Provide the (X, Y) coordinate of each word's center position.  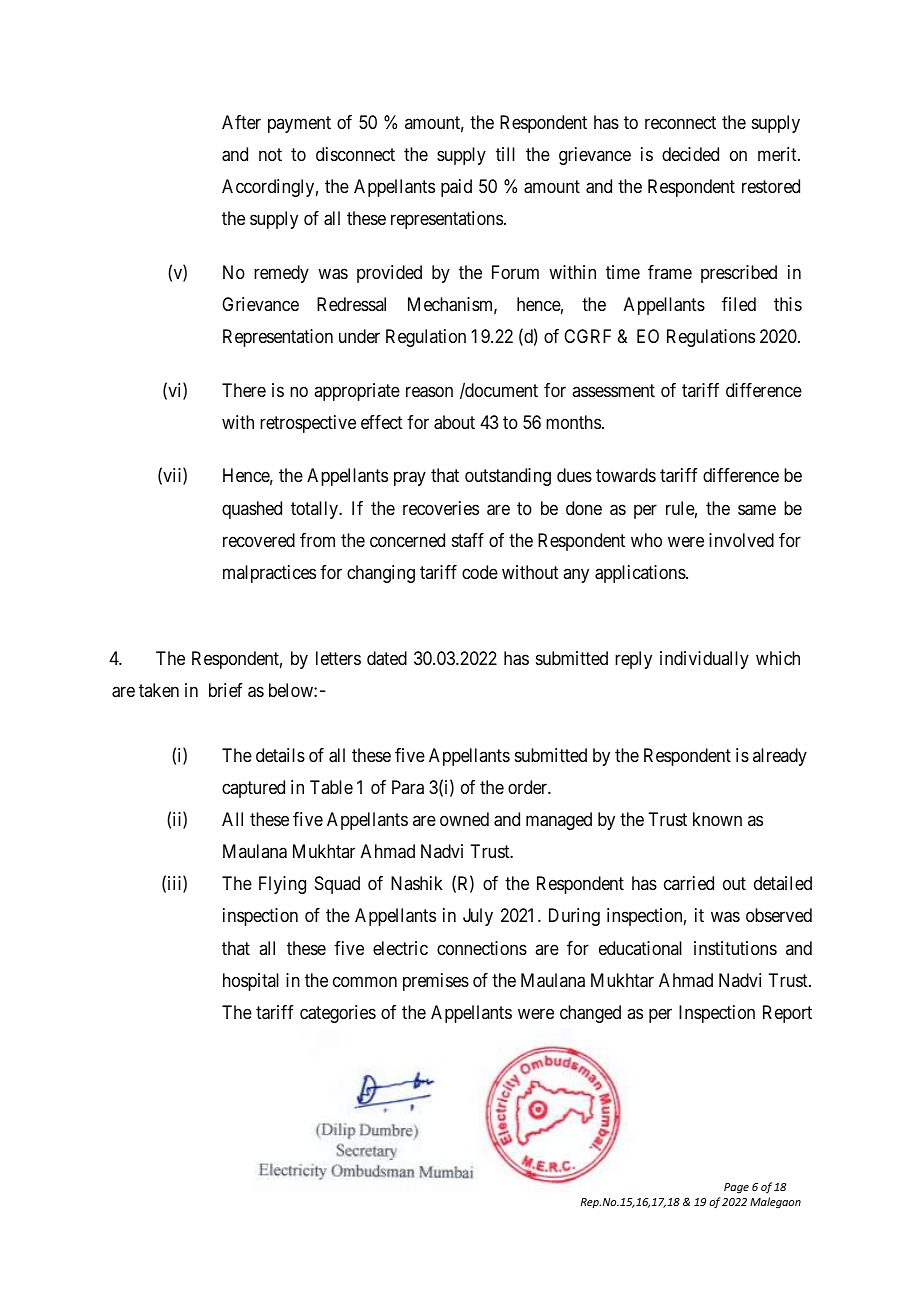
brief (226, 690)
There (244, 390)
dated (387, 658)
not (270, 154)
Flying (282, 885)
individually (704, 660)
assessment (613, 390)
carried (689, 883)
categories (338, 1014)
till (505, 154)
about (454, 422)
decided (690, 154)
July (478, 917)
